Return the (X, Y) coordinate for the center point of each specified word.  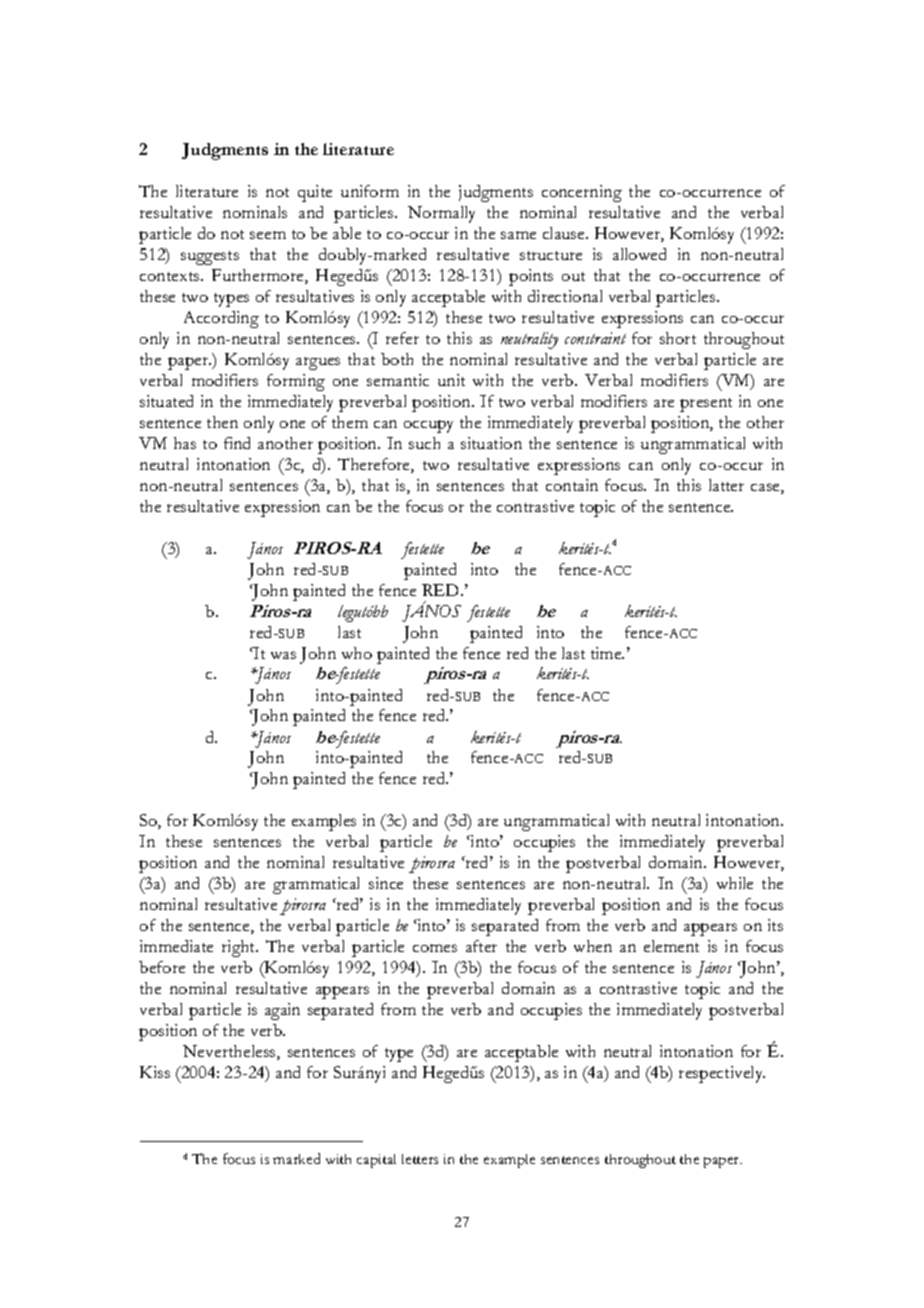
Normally (441, 214)
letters (420, 1159)
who (357, 653)
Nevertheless (230, 1052)
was (283, 655)
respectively (722, 1074)
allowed (639, 254)
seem (268, 235)
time (607, 653)
